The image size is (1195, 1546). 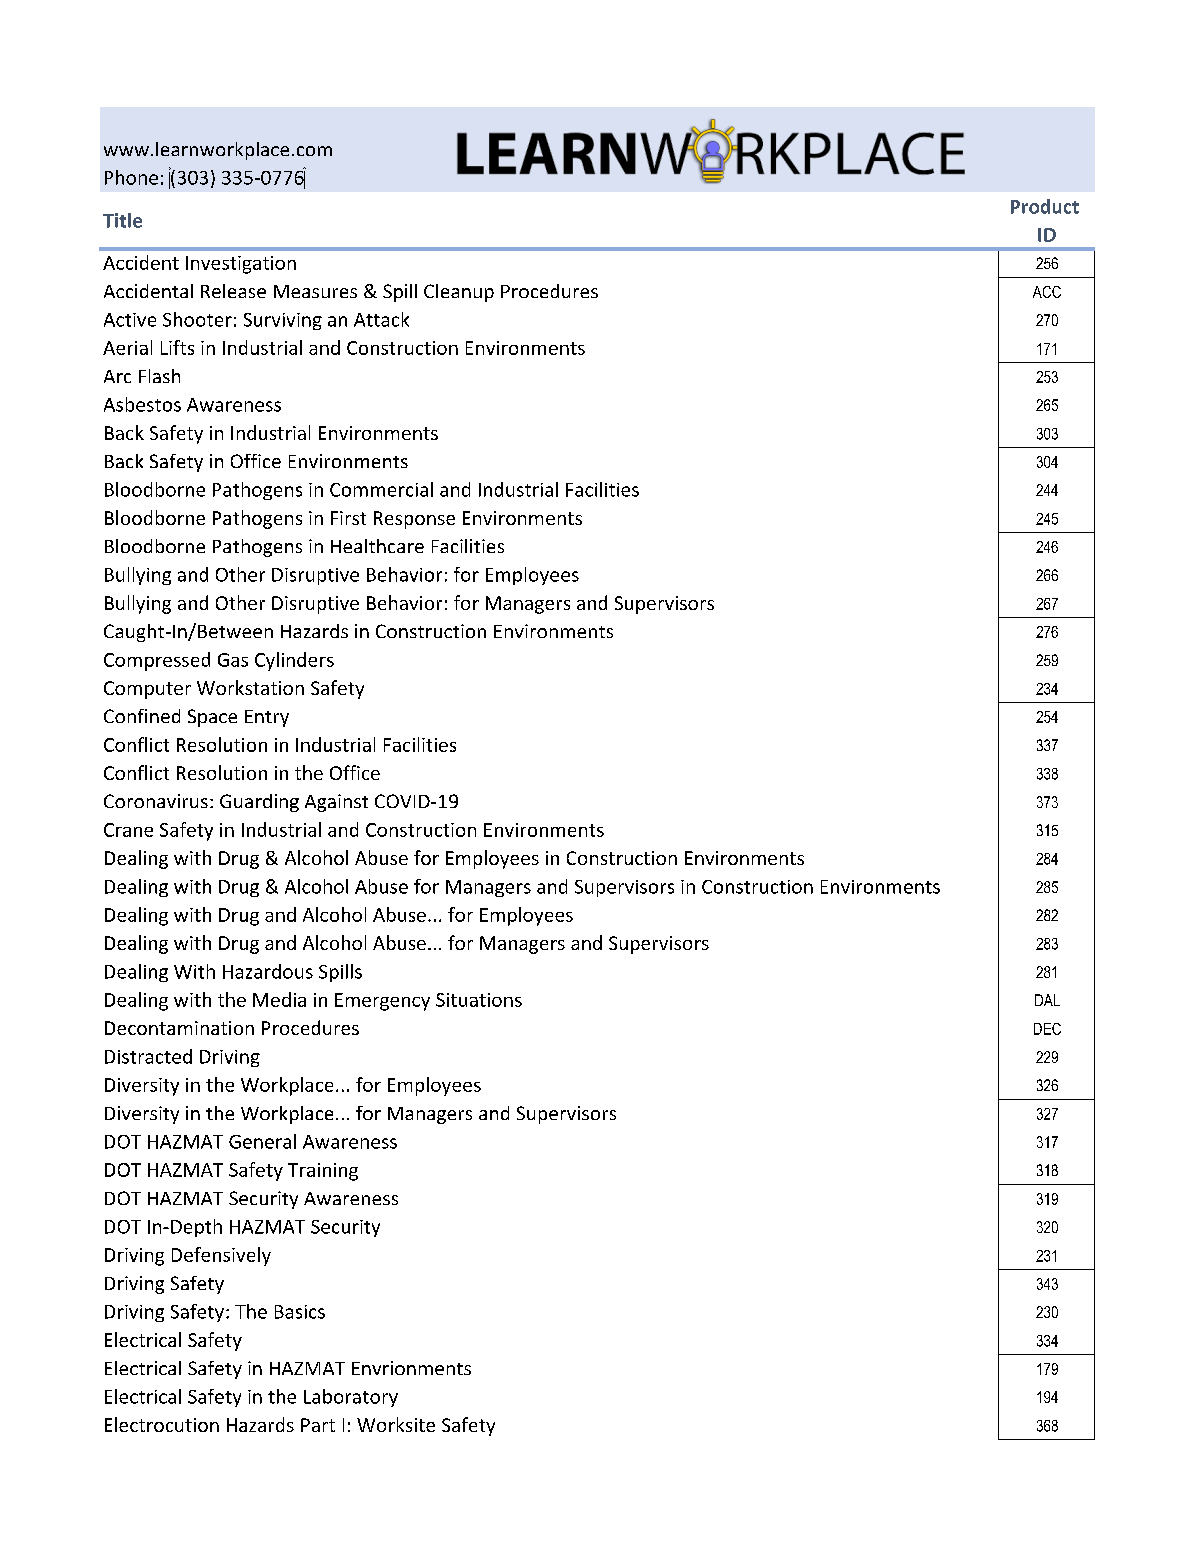 What do you see at coordinates (259, 803) in the page?
I see `Guarding` at bounding box center [259, 803].
